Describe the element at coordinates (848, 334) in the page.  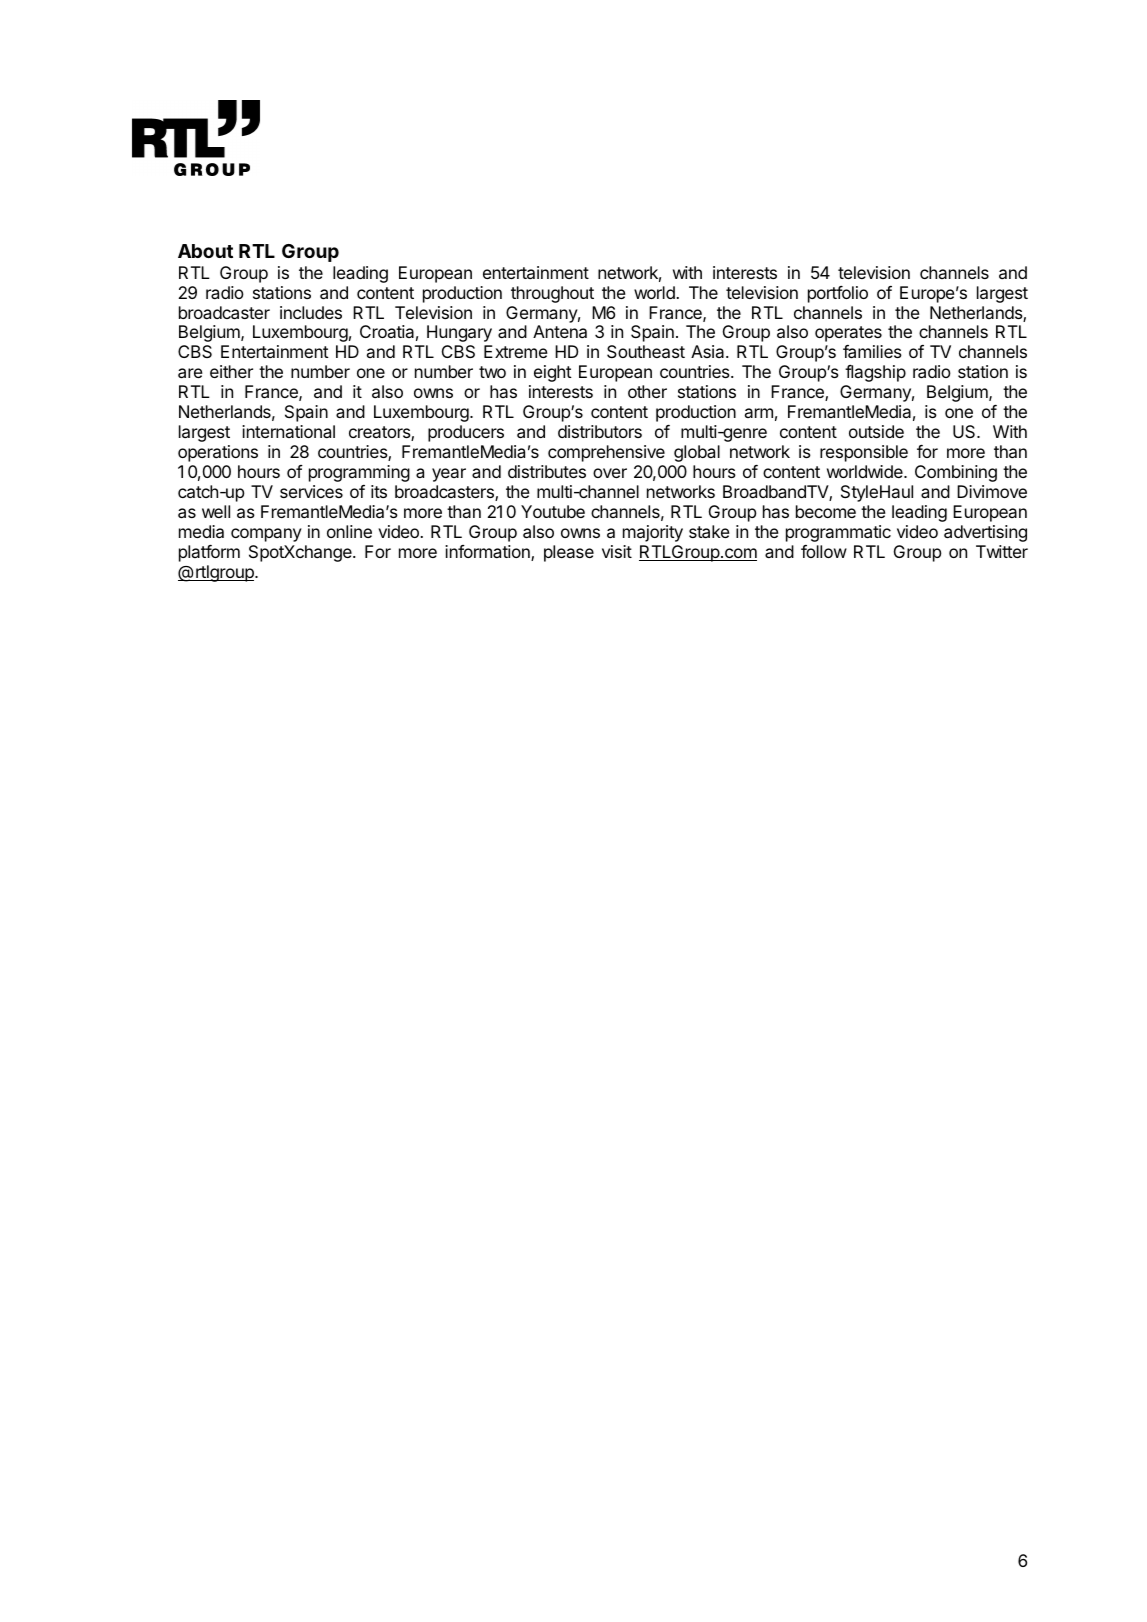
I see `operates` at that location.
